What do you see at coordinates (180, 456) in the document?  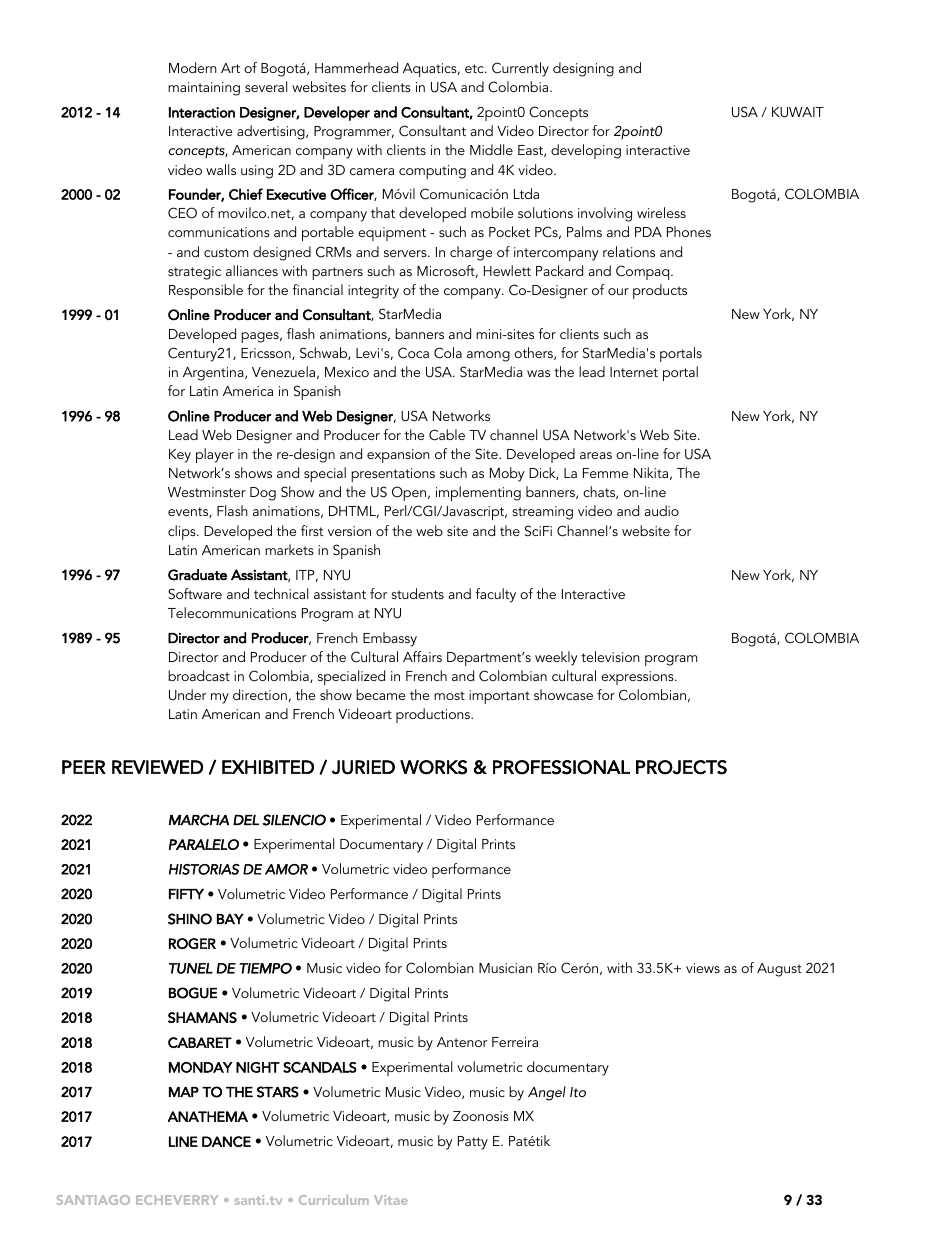 I see `Key` at bounding box center [180, 456].
